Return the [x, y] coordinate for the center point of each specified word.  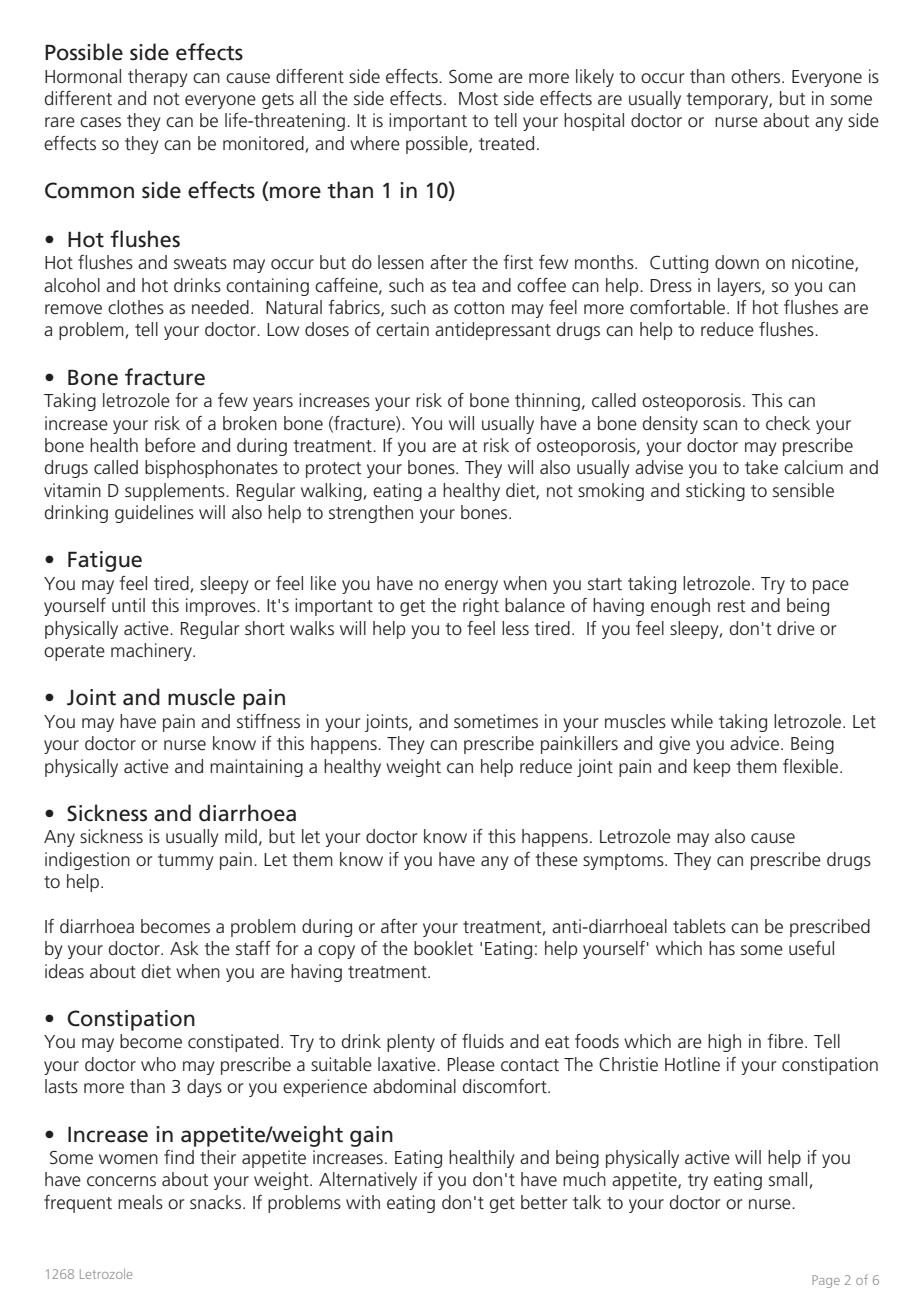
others [757, 76]
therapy [158, 78]
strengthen [371, 514]
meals [140, 1202]
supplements [176, 492]
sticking [715, 492]
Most [478, 98]
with [363, 1202]
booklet [443, 948]
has [722, 948]
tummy [186, 862]
